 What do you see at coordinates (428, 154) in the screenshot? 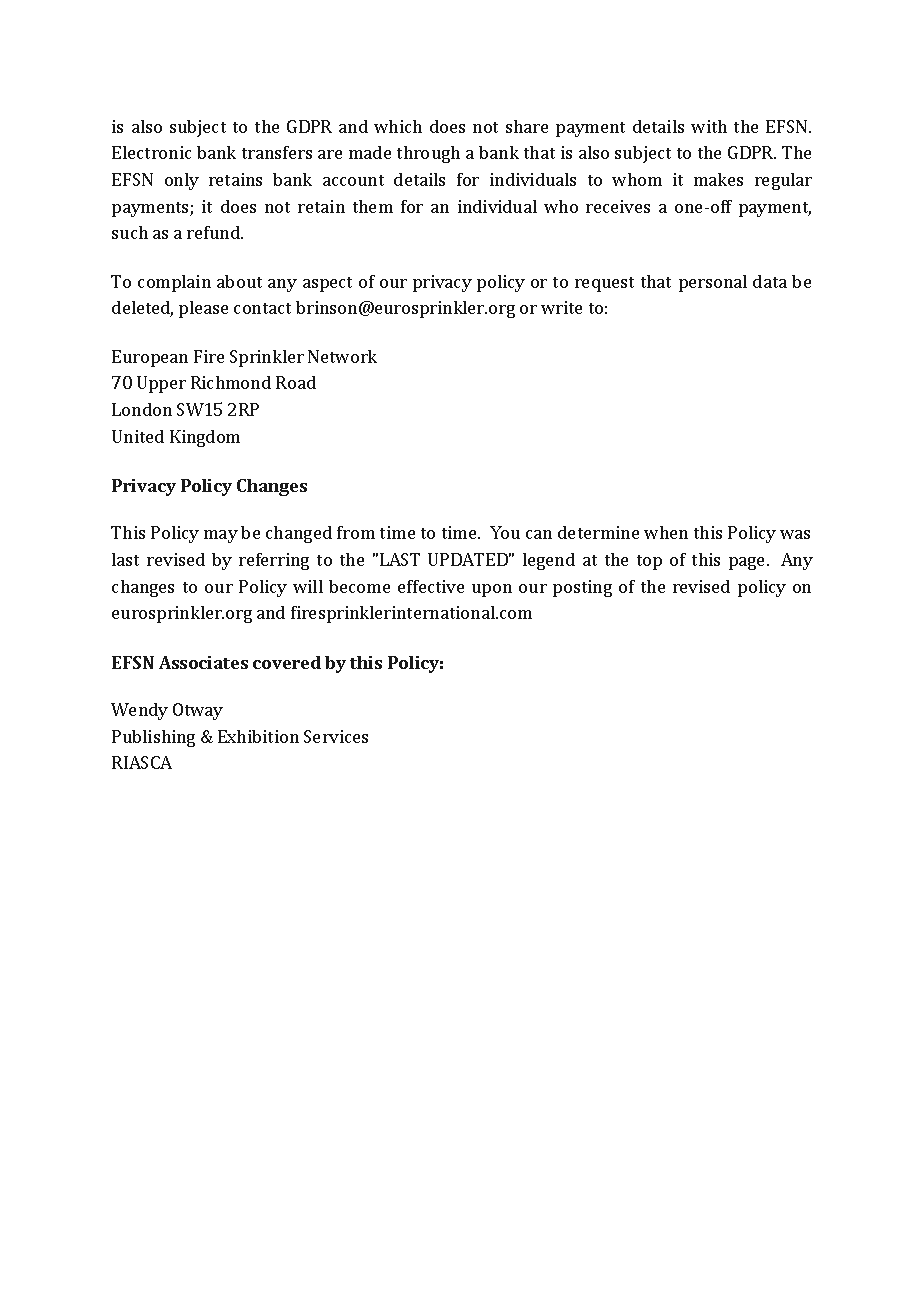
I see `through` at bounding box center [428, 154].
